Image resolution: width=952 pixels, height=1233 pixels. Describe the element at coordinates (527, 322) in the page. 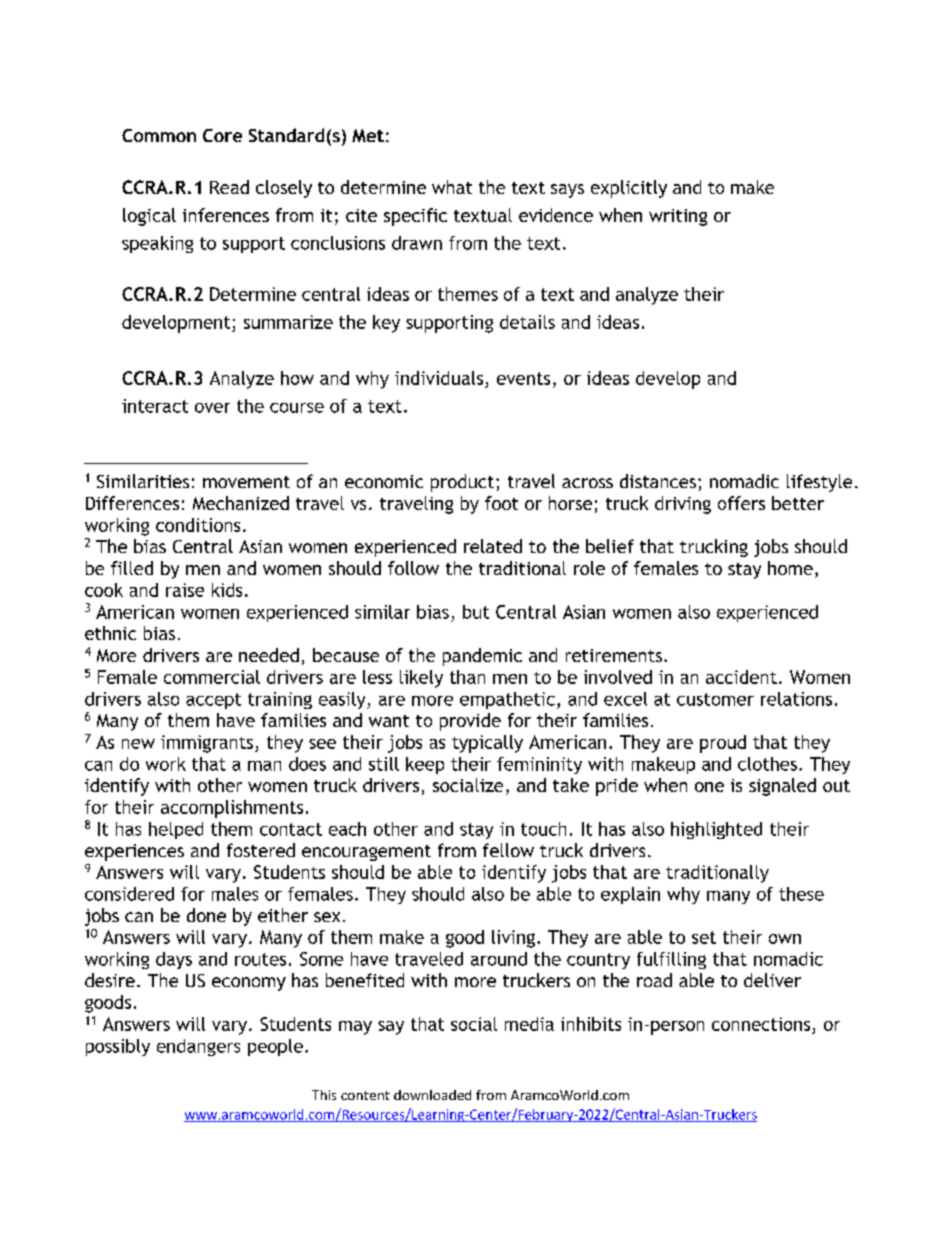

I see `details` at that location.
